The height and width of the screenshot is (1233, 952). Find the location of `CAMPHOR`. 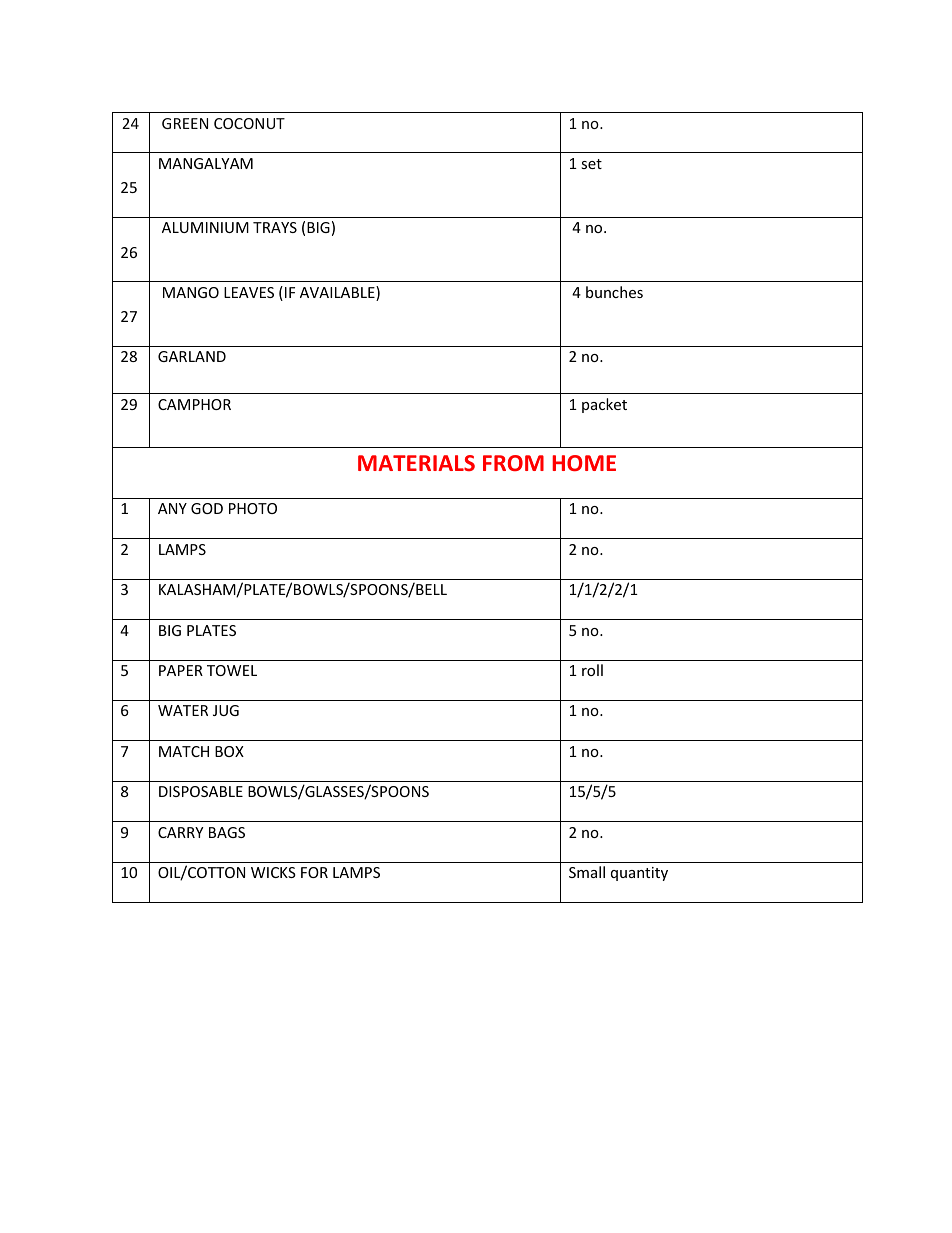

CAMPHOR is located at coordinates (194, 404).
